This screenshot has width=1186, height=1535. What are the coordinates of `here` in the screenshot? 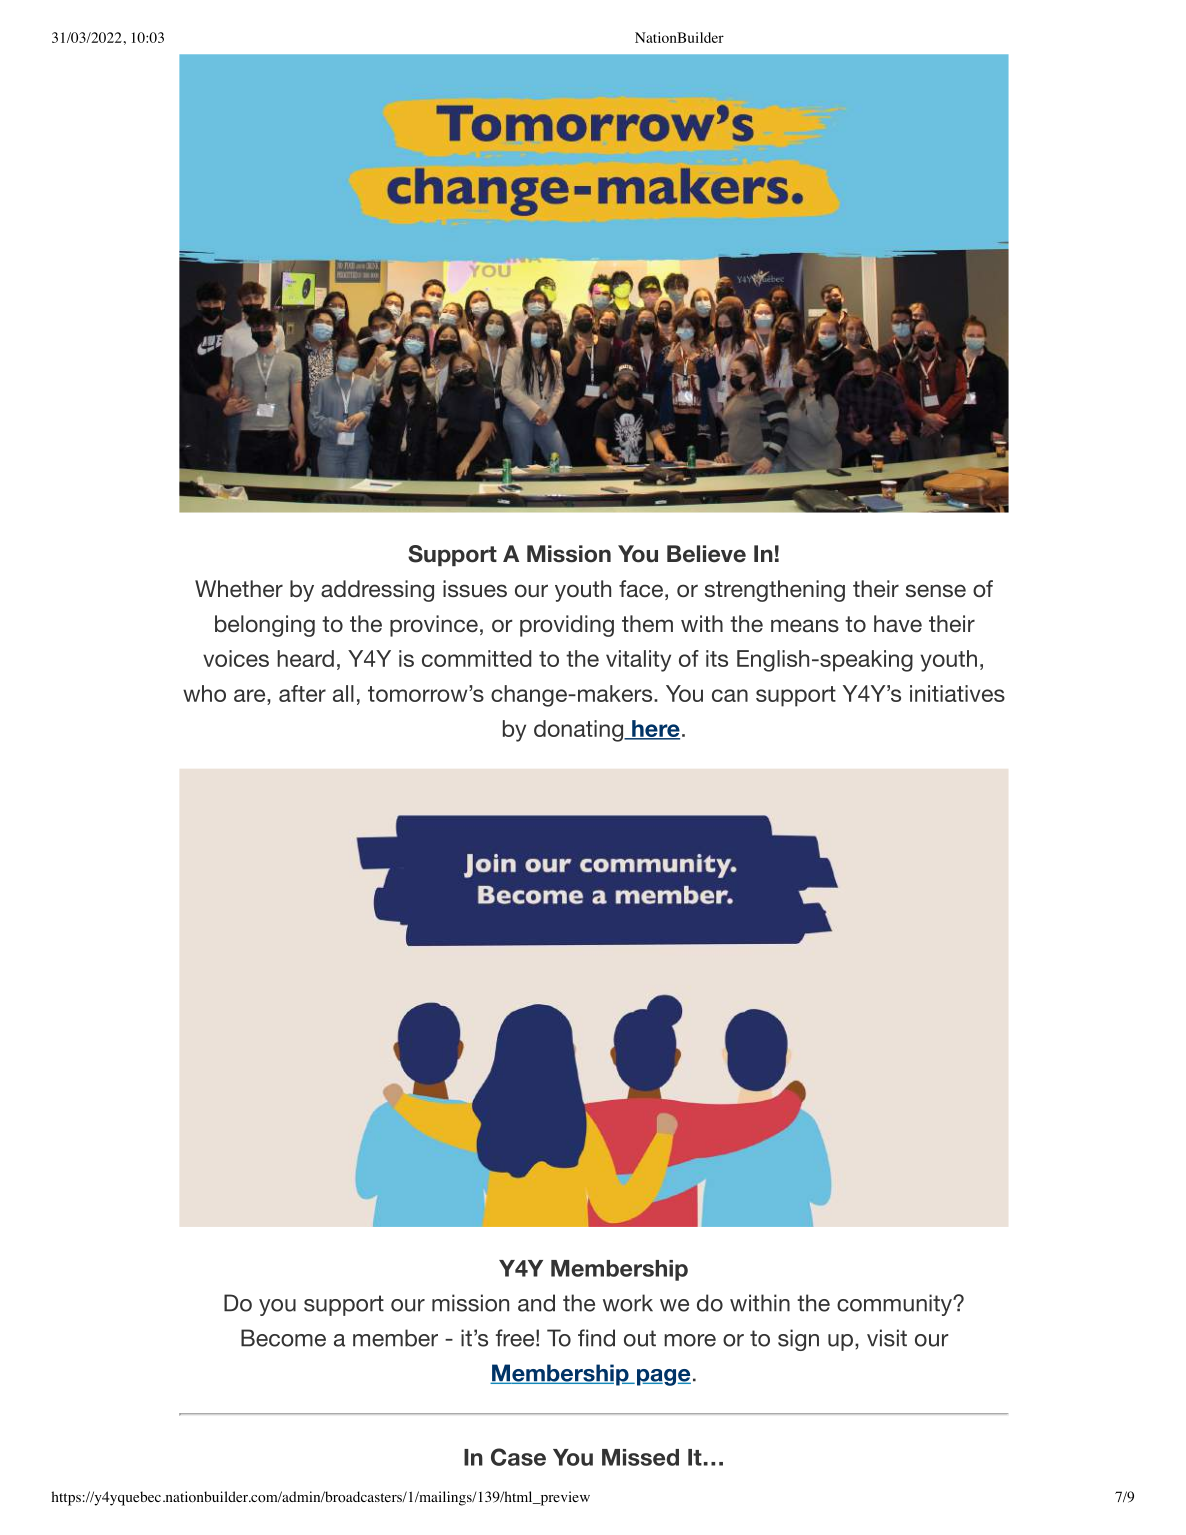 It's located at (655, 729).
